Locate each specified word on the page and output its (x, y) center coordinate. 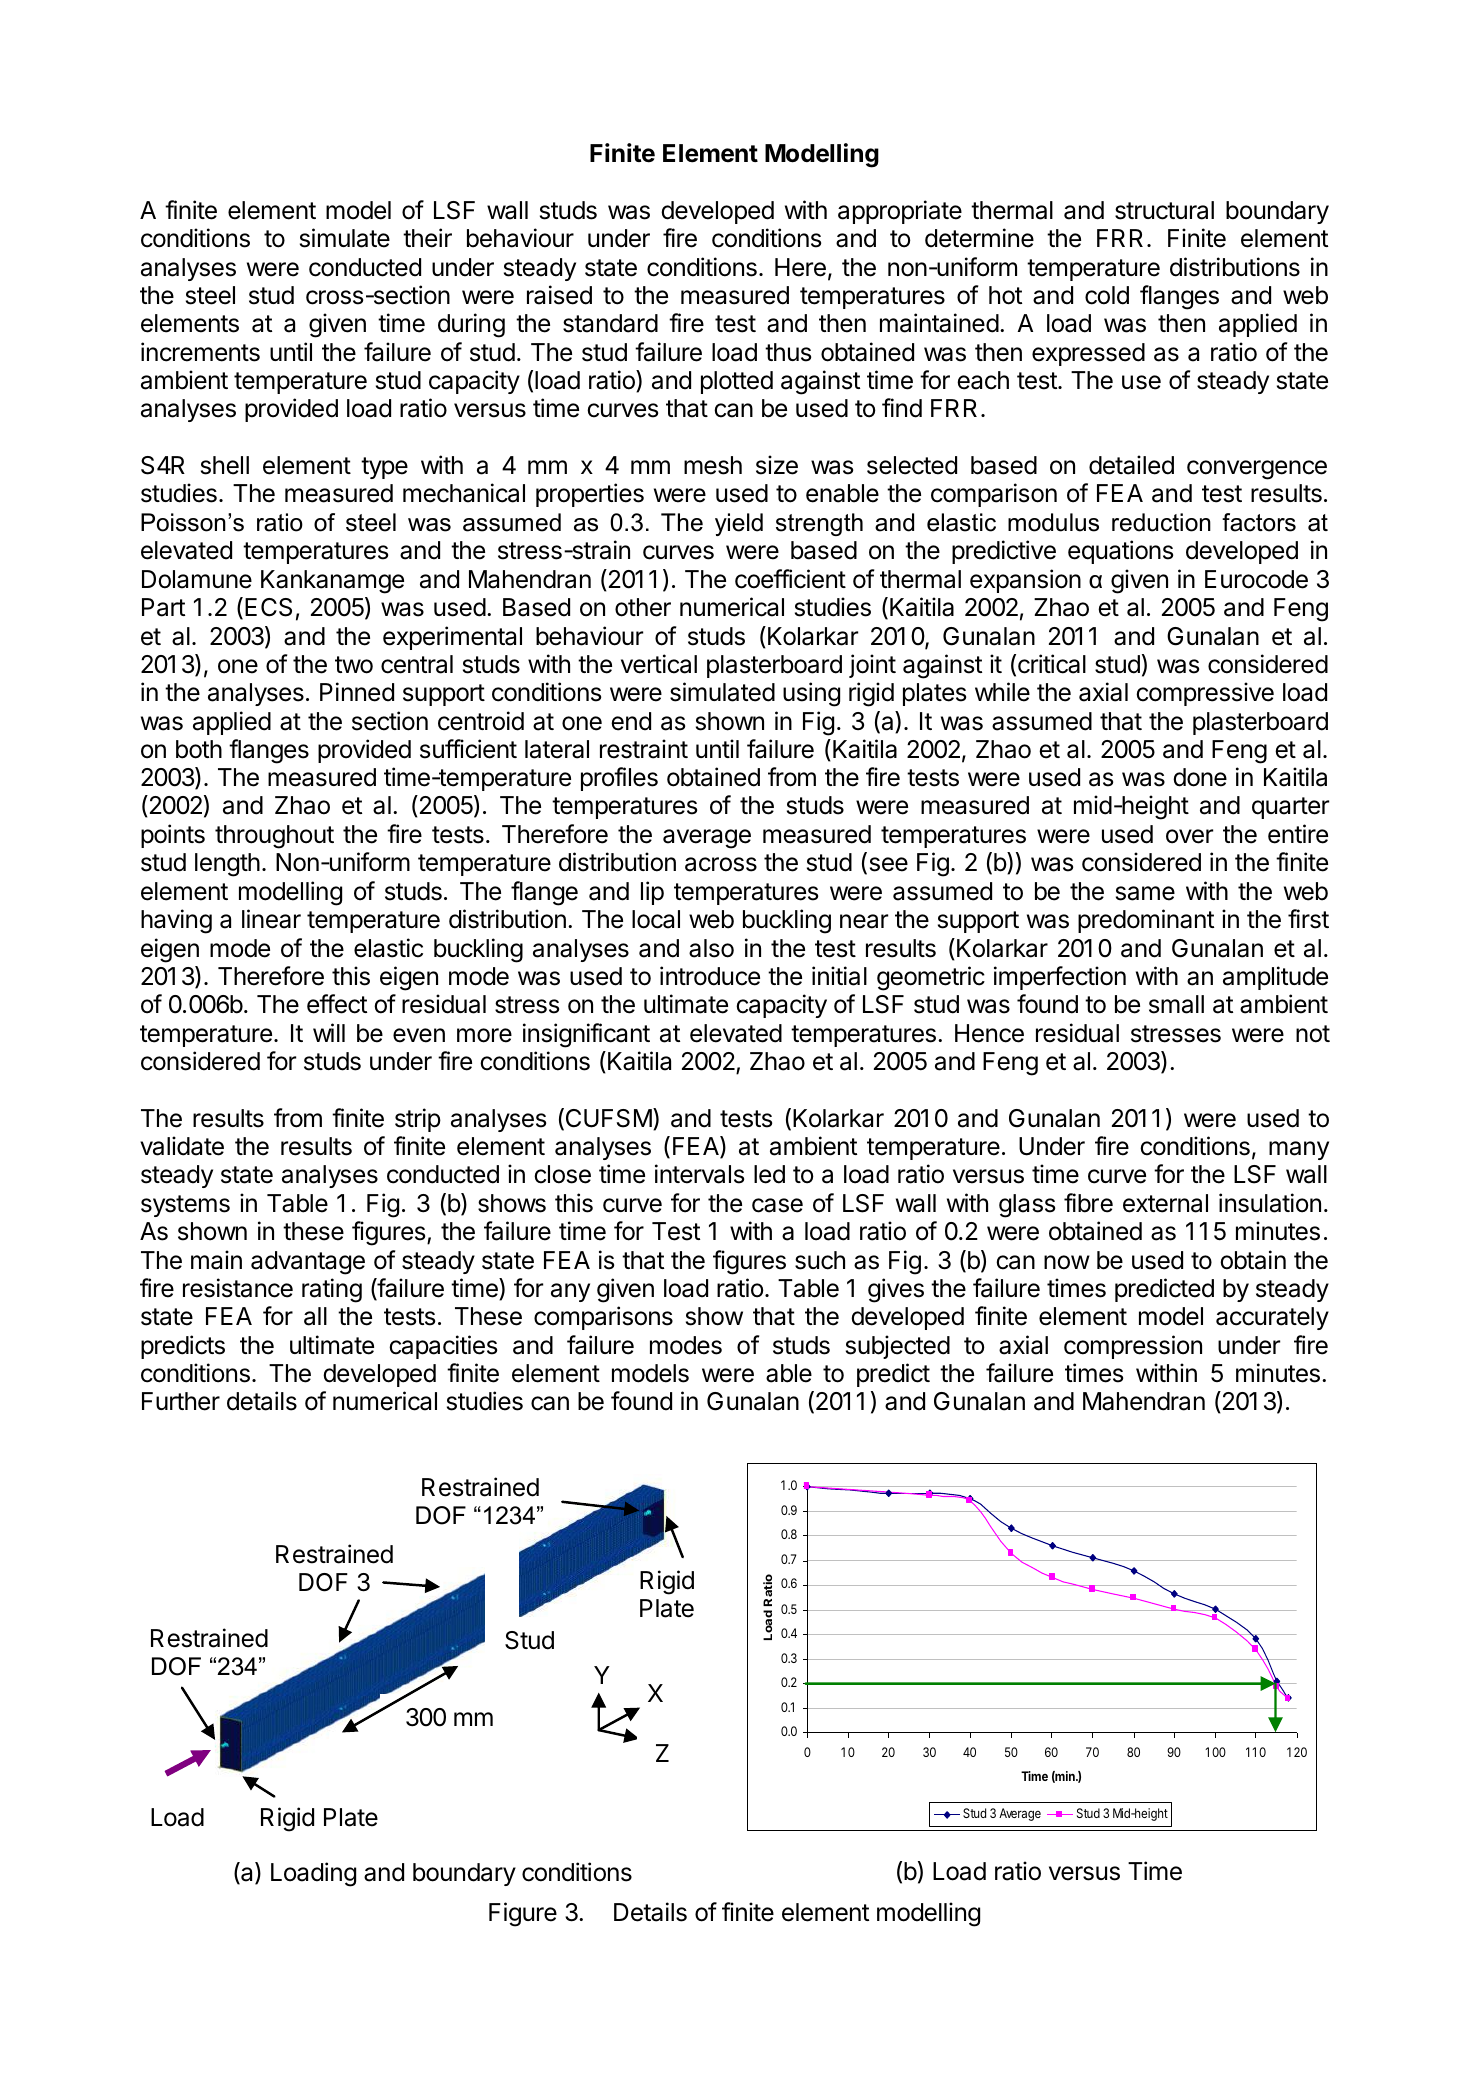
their (427, 238)
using (811, 694)
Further (181, 1401)
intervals (699, 1174)
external (1165, 1203)
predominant (1146, 921)
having (176, 921)
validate (182, 1146)
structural (1164, 210)
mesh (713, 465)
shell (225, 465)
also (711, 948)
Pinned (357, 692)
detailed (1131, 465)
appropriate (900, 212)
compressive (1205, 694)
